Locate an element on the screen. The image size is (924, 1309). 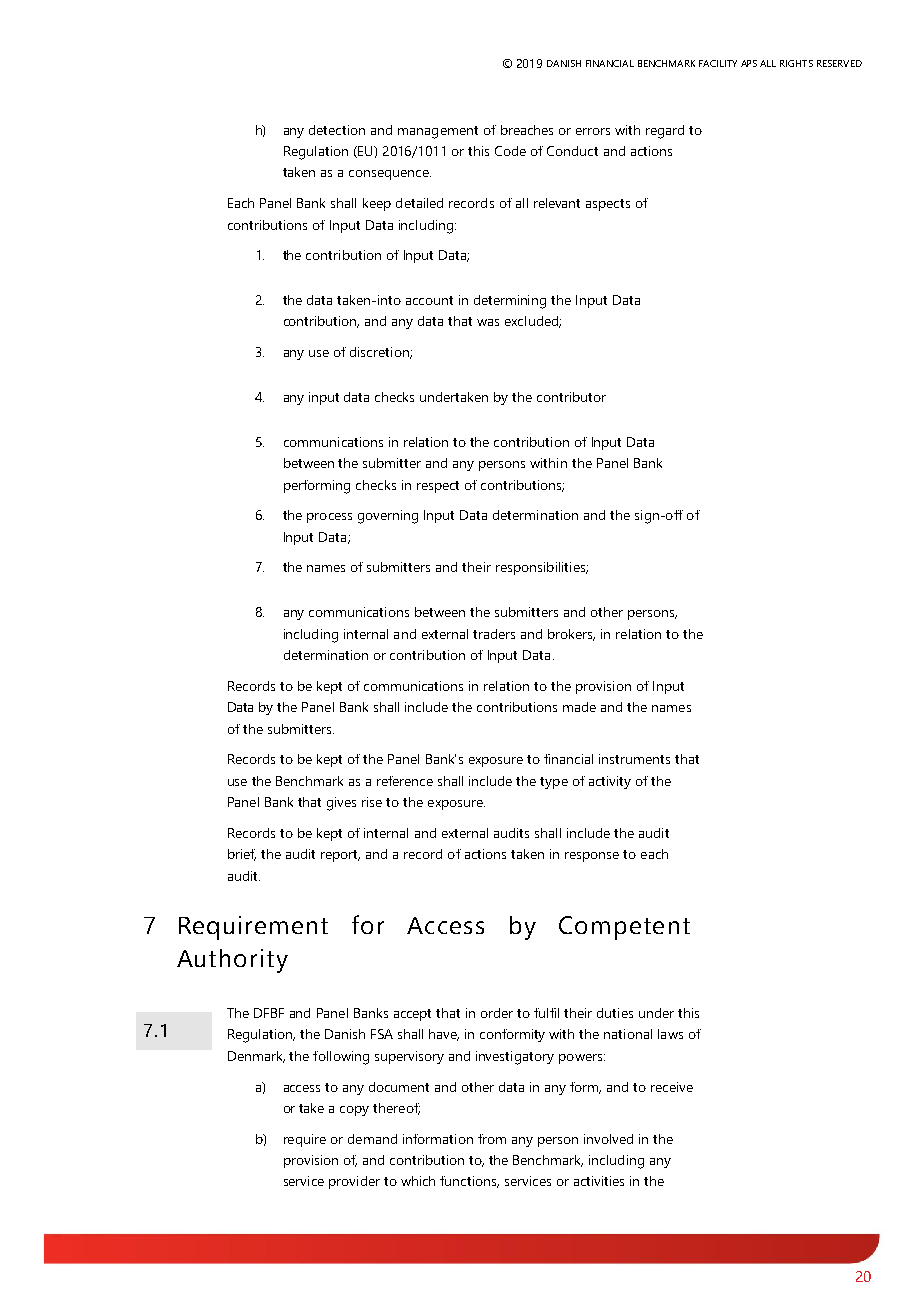
receive is located at coordinates (672, 1087).
